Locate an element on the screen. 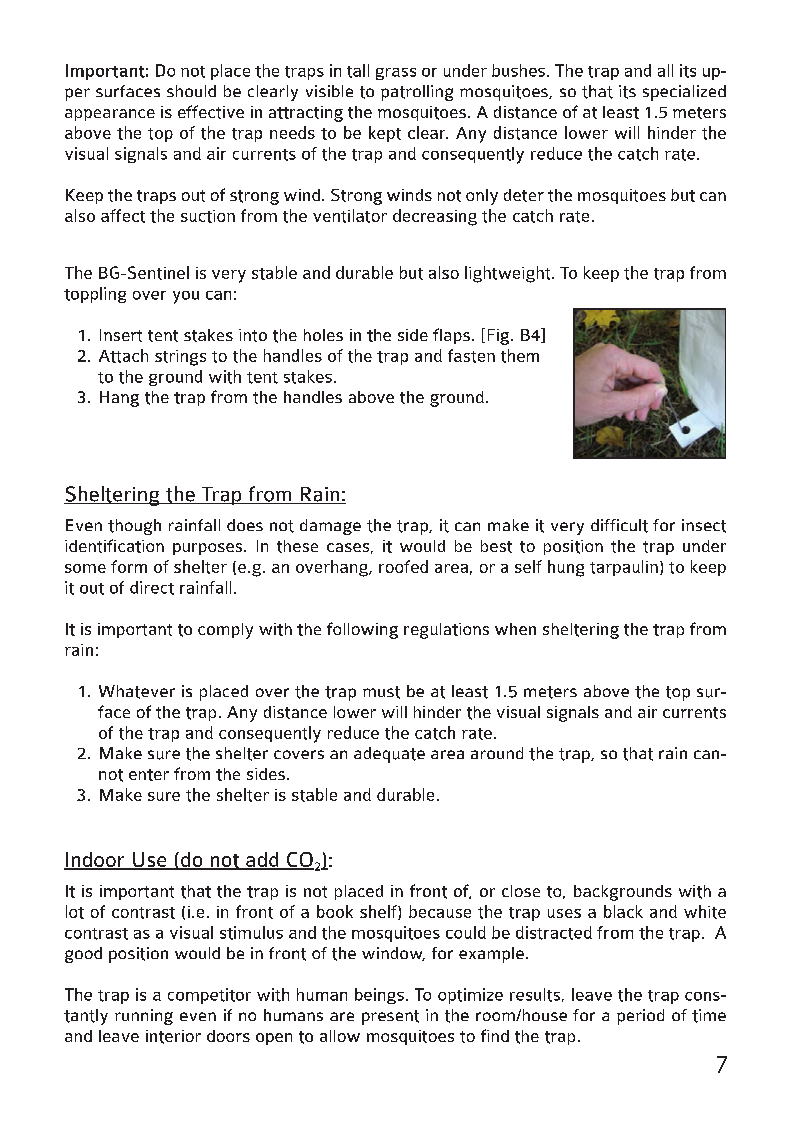 Image resolution: width=791 pixels, height=1122 pixels. flaps is located at coordinates (451, 336).
